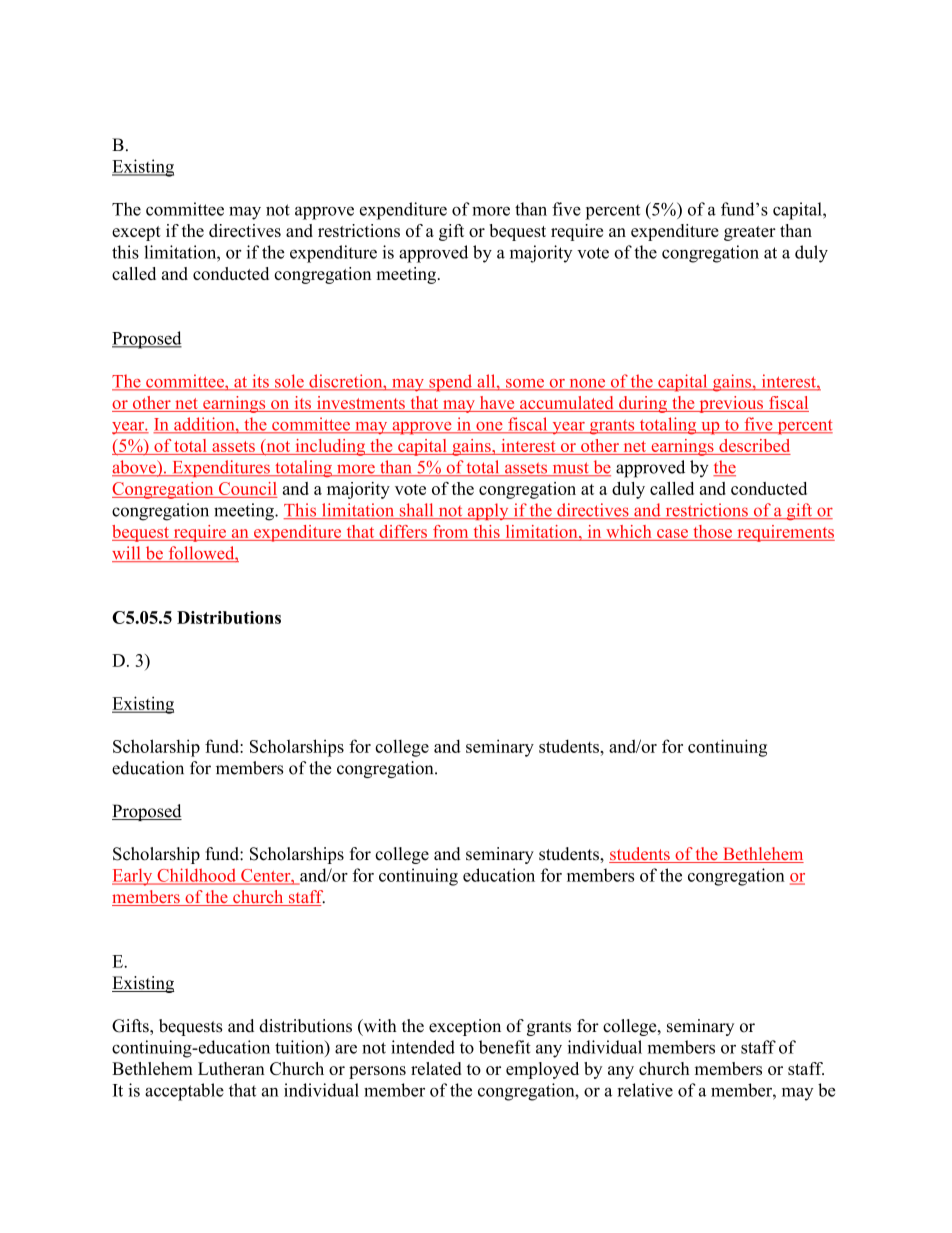 The height and width of the image is (1233, 952). I want to click on Council, so click(247, 490).
